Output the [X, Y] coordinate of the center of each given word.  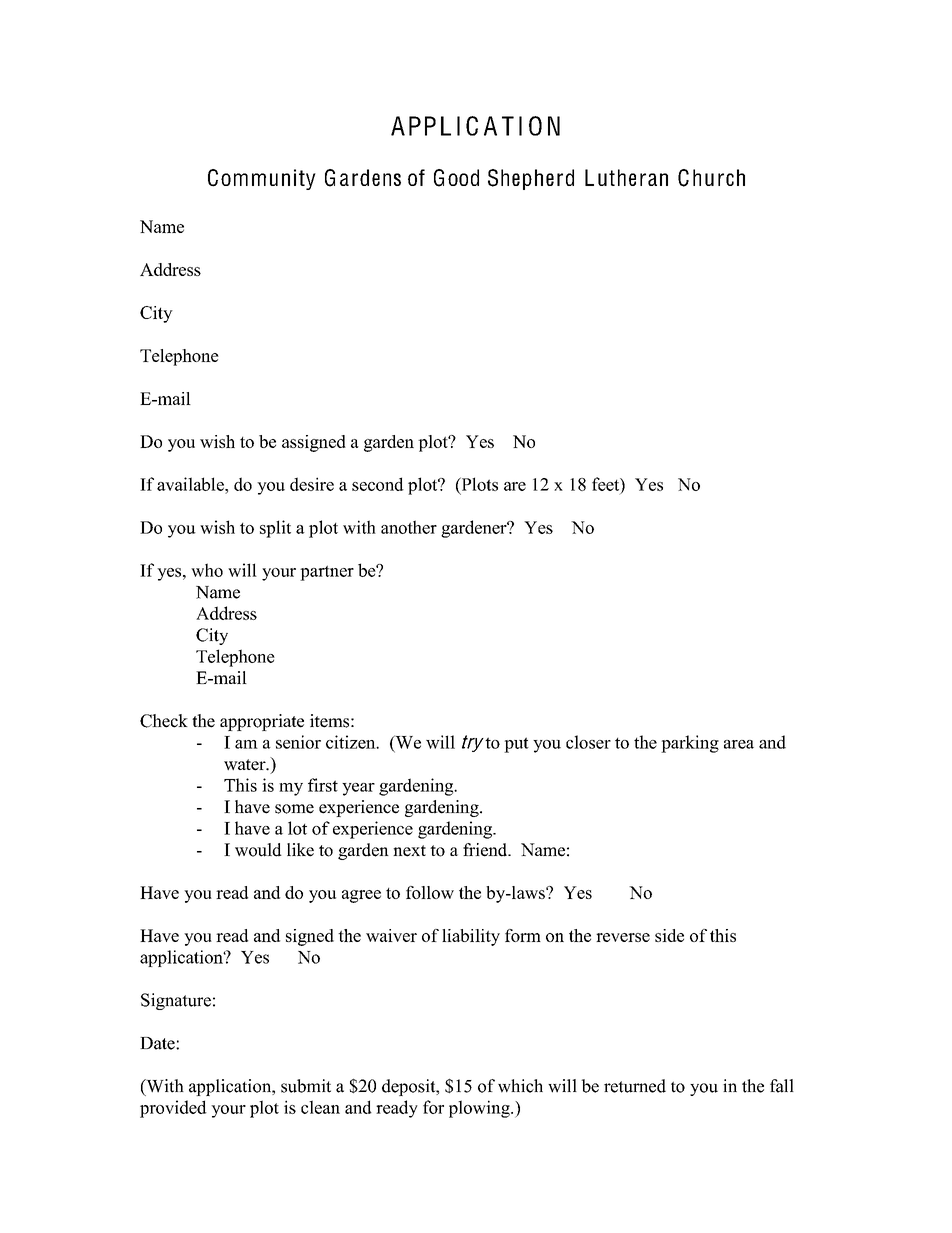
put [516, 745]
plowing [480, 1109]
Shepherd [531, 179]
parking [690, 744]
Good [456, 178]
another [409, 527]
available [191, 484]
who [207, 570]
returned [635, 1086]
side [669, 935]
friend [486, 850]
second [378, 484]
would [258, 850]
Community [262, 179]
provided [173, 1109]
